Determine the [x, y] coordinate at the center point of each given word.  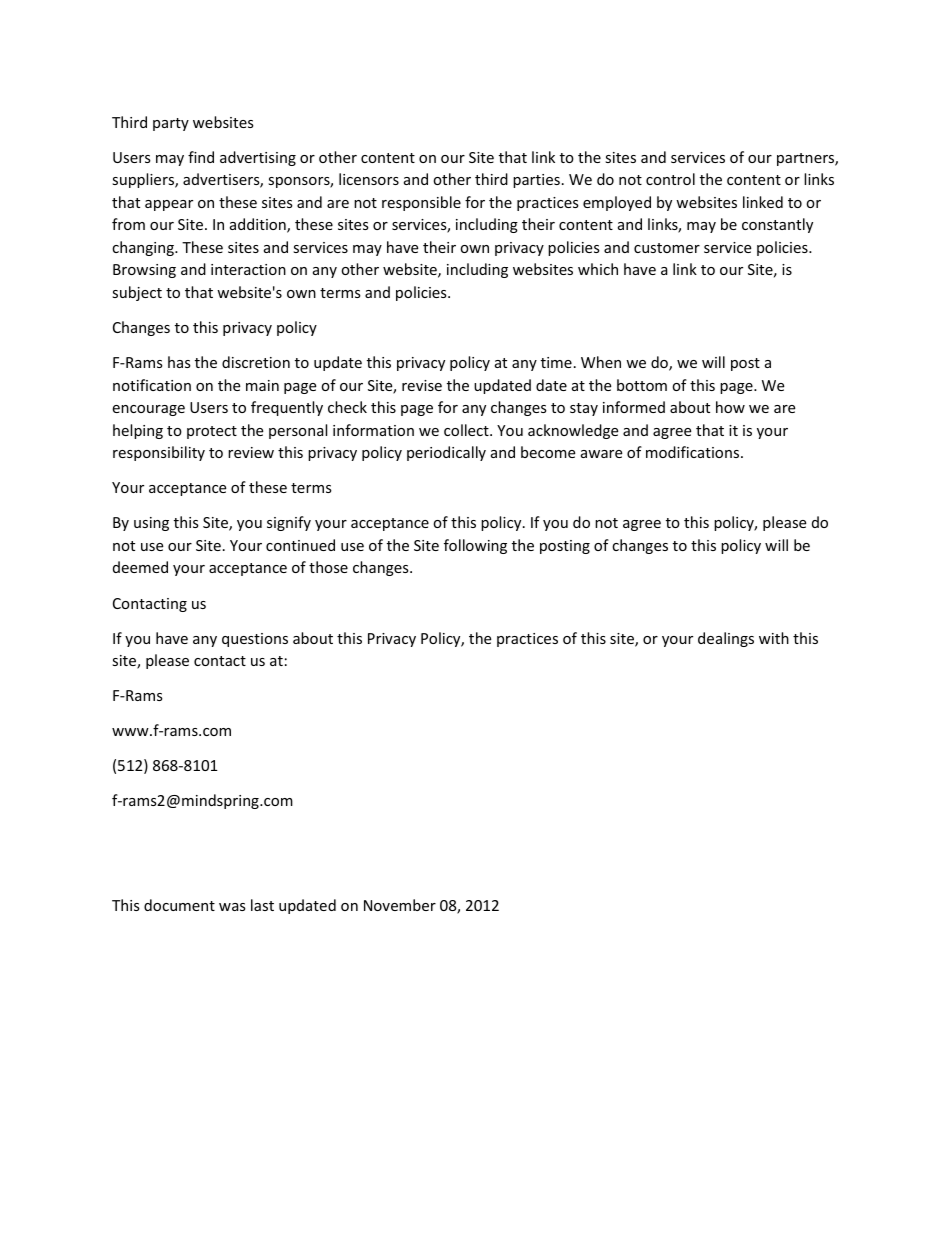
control [670, 179]
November [400, 905]
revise [422, 385]
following [475, 546]
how [730, 407]
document [179, 905]
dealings [726, 639]
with [774, 638]
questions [255, 640]
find [201, 157]
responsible [421, 203]
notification [152, 385]
